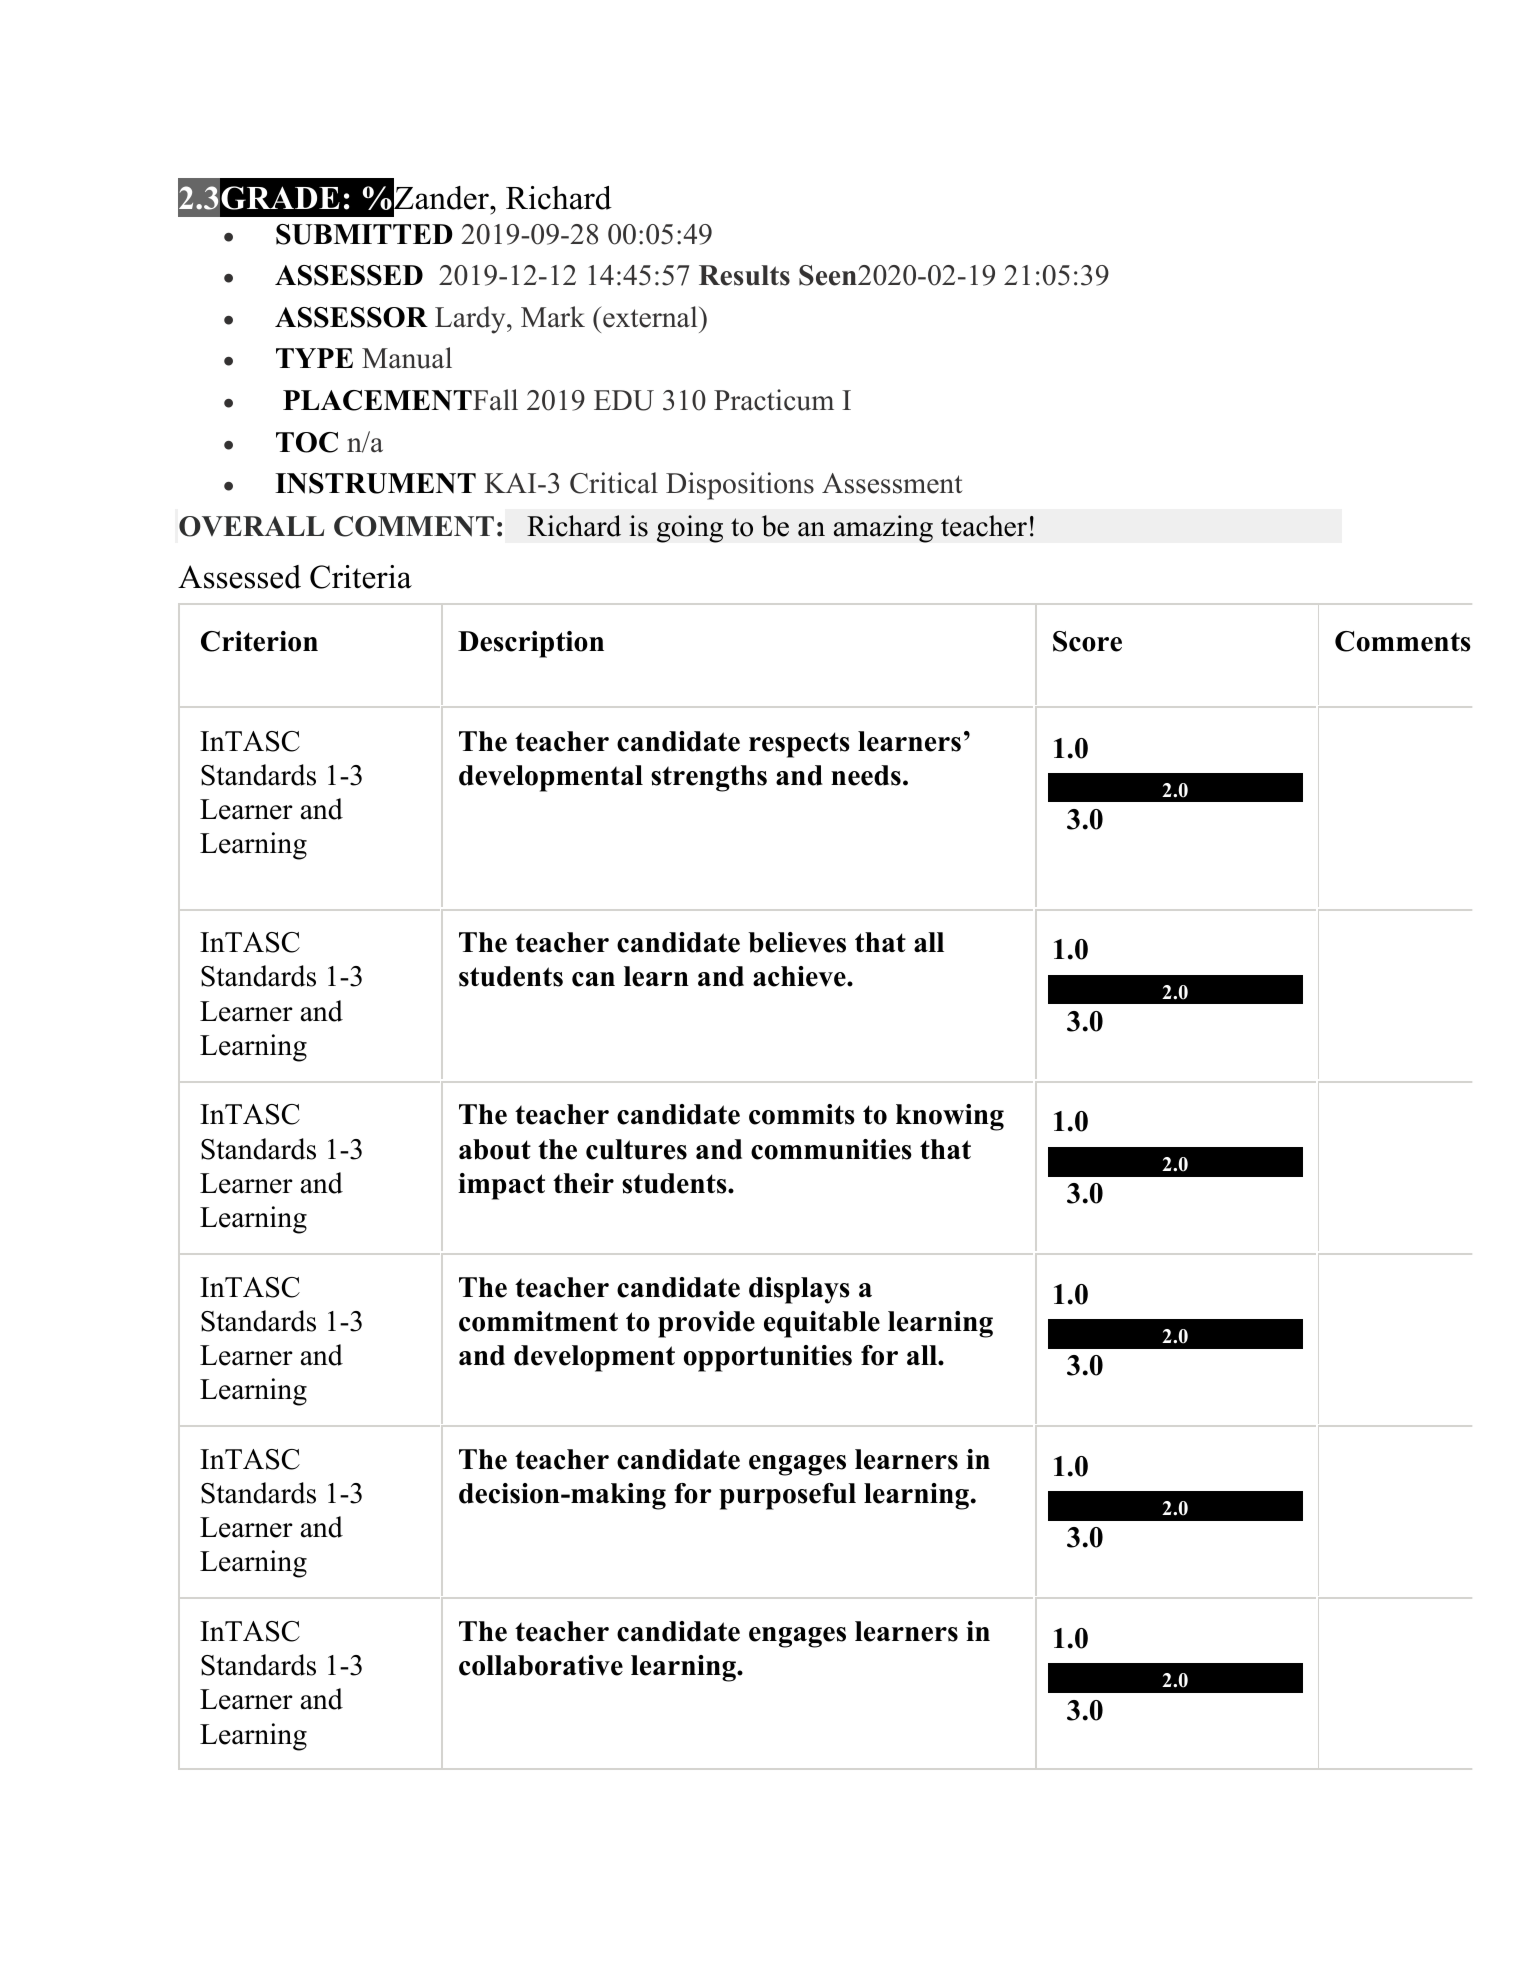 The height and width of the page is (1964, 1517). Describe the element at coordinates (744, 275) in the page. I see `Results` at that location.
